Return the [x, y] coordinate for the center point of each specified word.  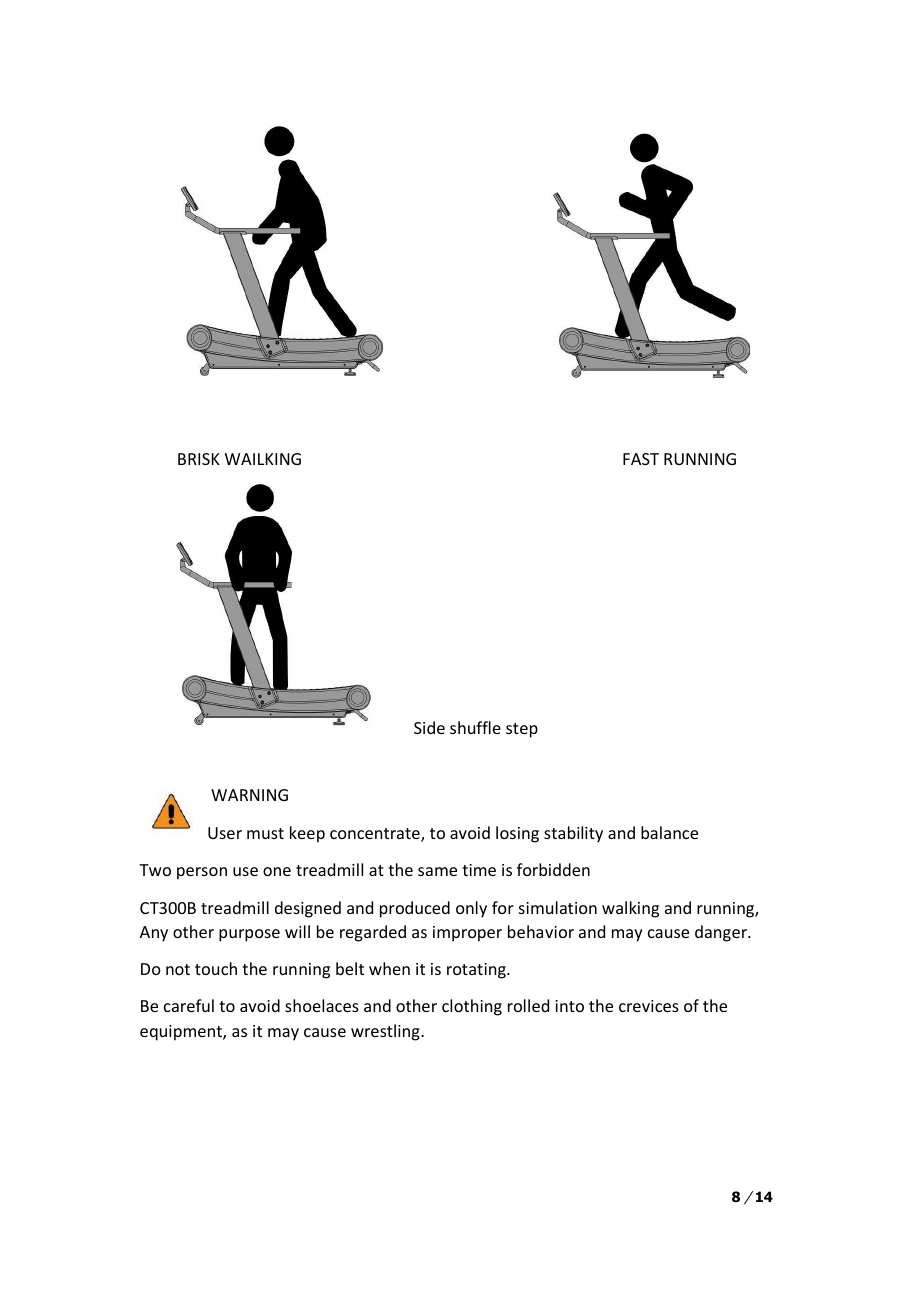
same [437, 871]
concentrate [376, 835]
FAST [641, 459]
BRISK [199, 459]
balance [669, 832]
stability [573, 834]
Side [429, 727]
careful [189, 1005]
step [522, 730]
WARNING [249, 795]
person [202, 873]
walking [630, 909]
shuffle [475, 727]
